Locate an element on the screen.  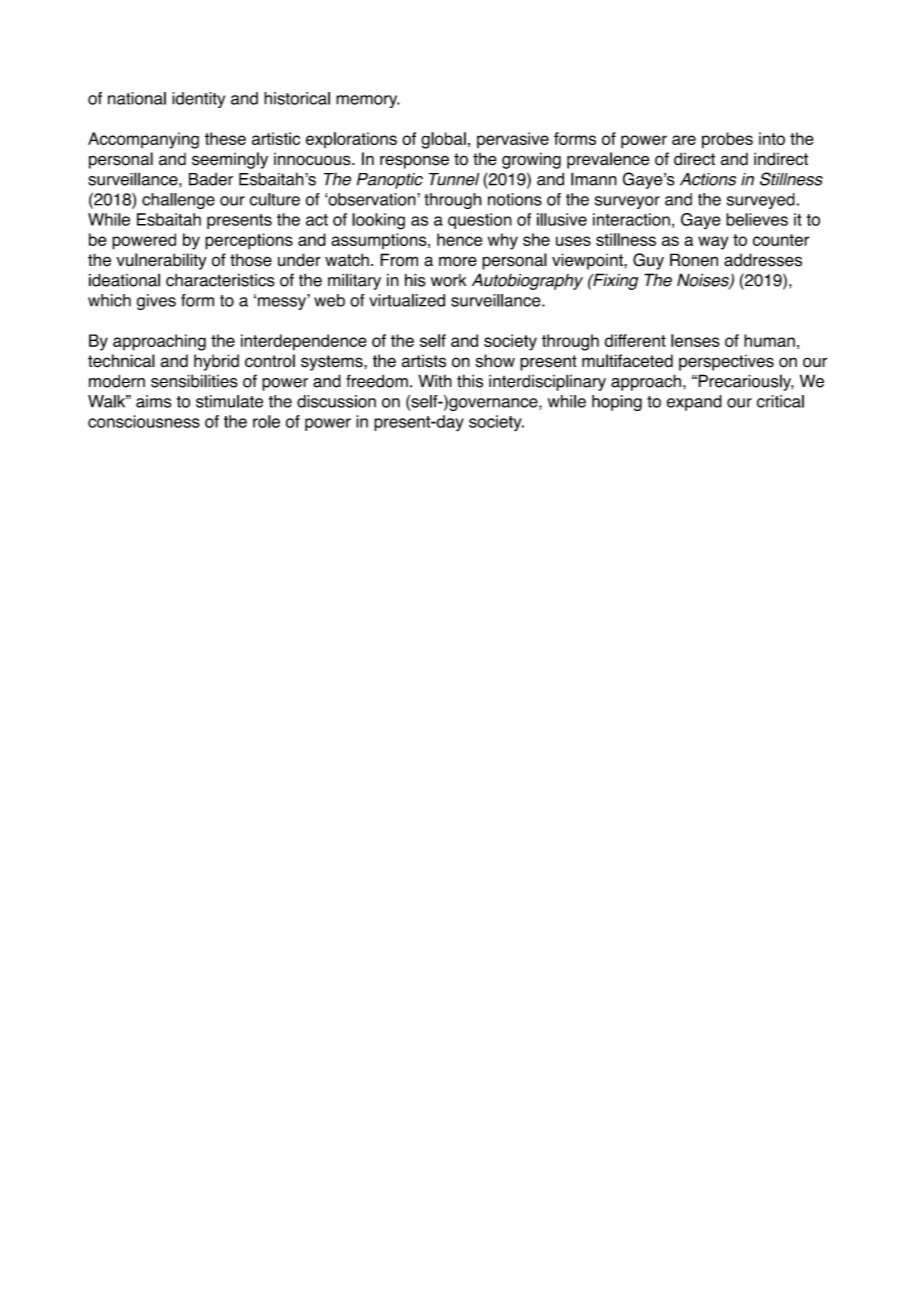
lenses is located at coordinates (695, 340).
